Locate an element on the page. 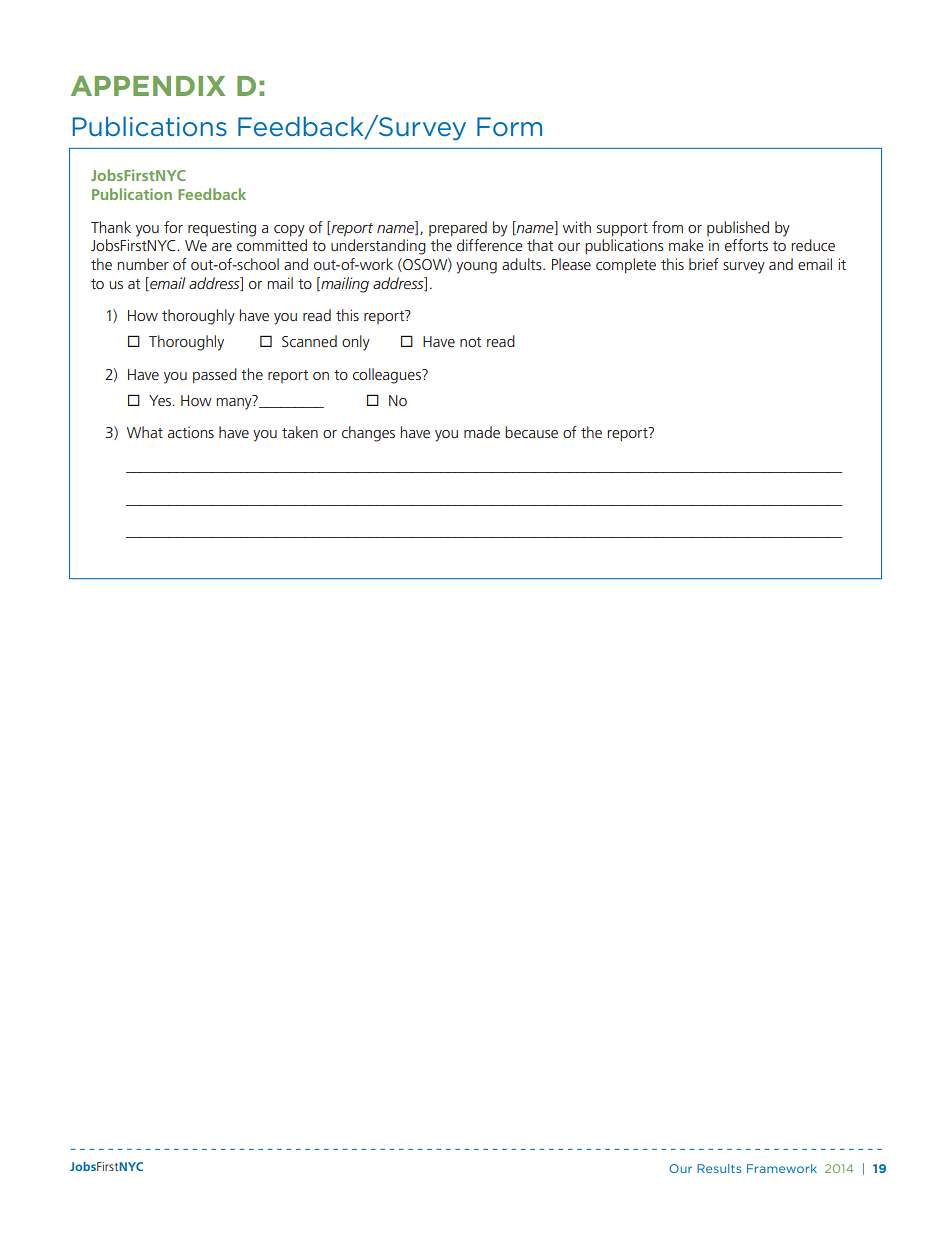 Image resolution: width=952 pixels, height=1233 pixels. taken is located at coordinates (300, 432).
